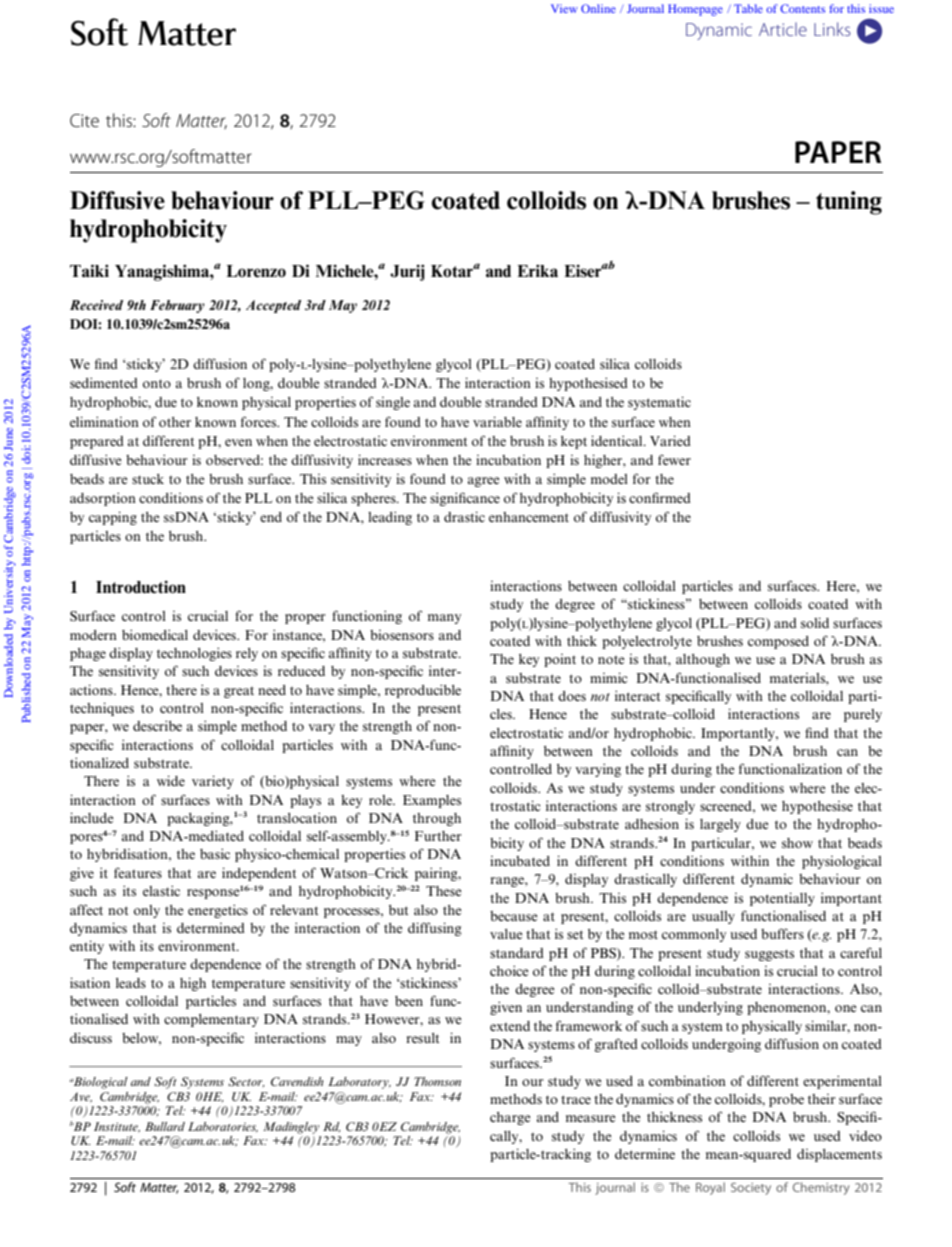  What do you see at coordinates (484, 482) in the image?
I see `agree` at bounding box center [484, 482].
